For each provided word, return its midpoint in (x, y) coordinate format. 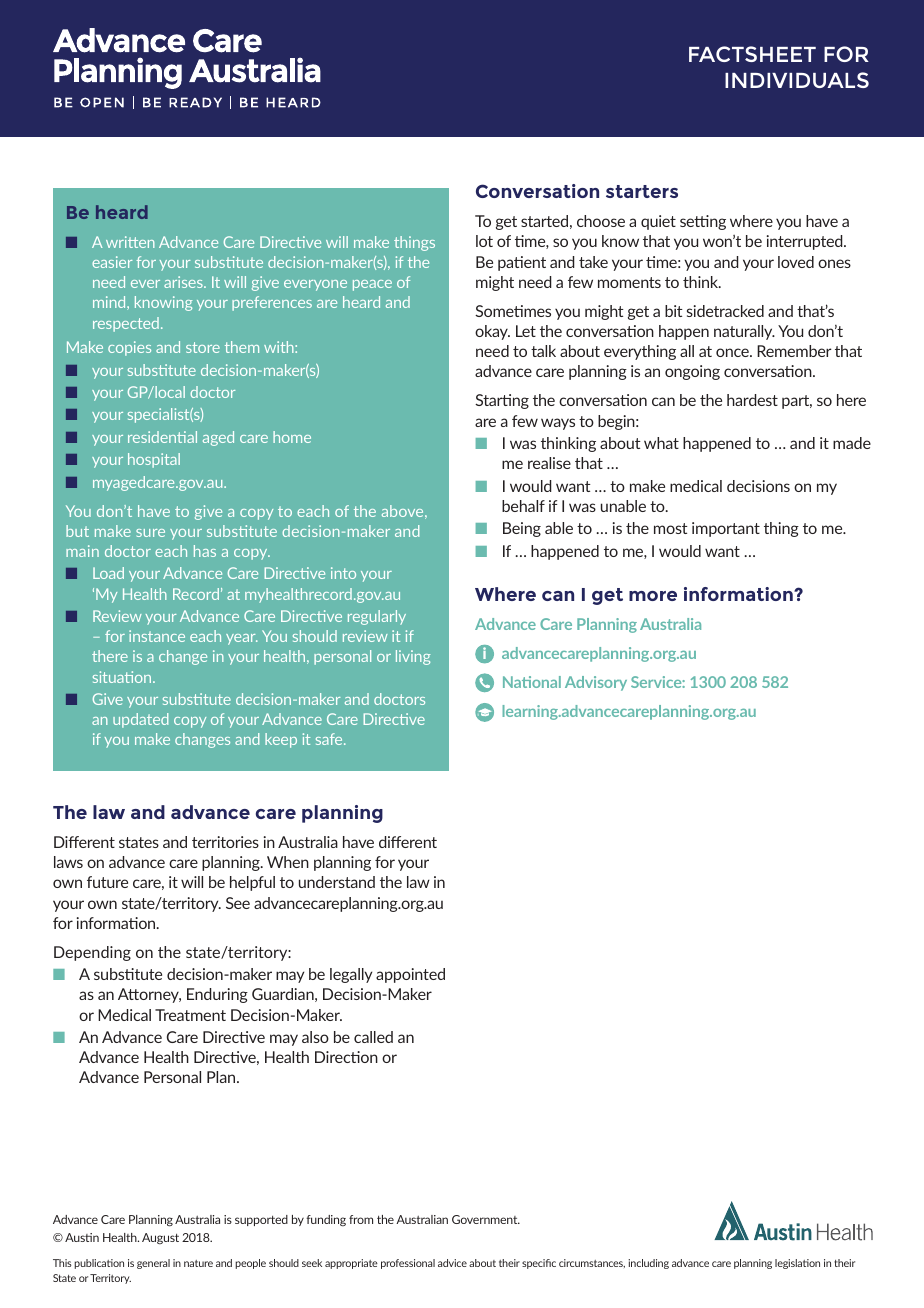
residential (162, 437)
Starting (502, 401)
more (653, 596)
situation (123, 677)
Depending (92, 953)
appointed (410, 975)
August (160, 1239)
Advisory (596, 683)
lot (484, 241)
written (130, 242)
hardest (752, 400)
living (413, 657)
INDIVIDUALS (797, 80)
